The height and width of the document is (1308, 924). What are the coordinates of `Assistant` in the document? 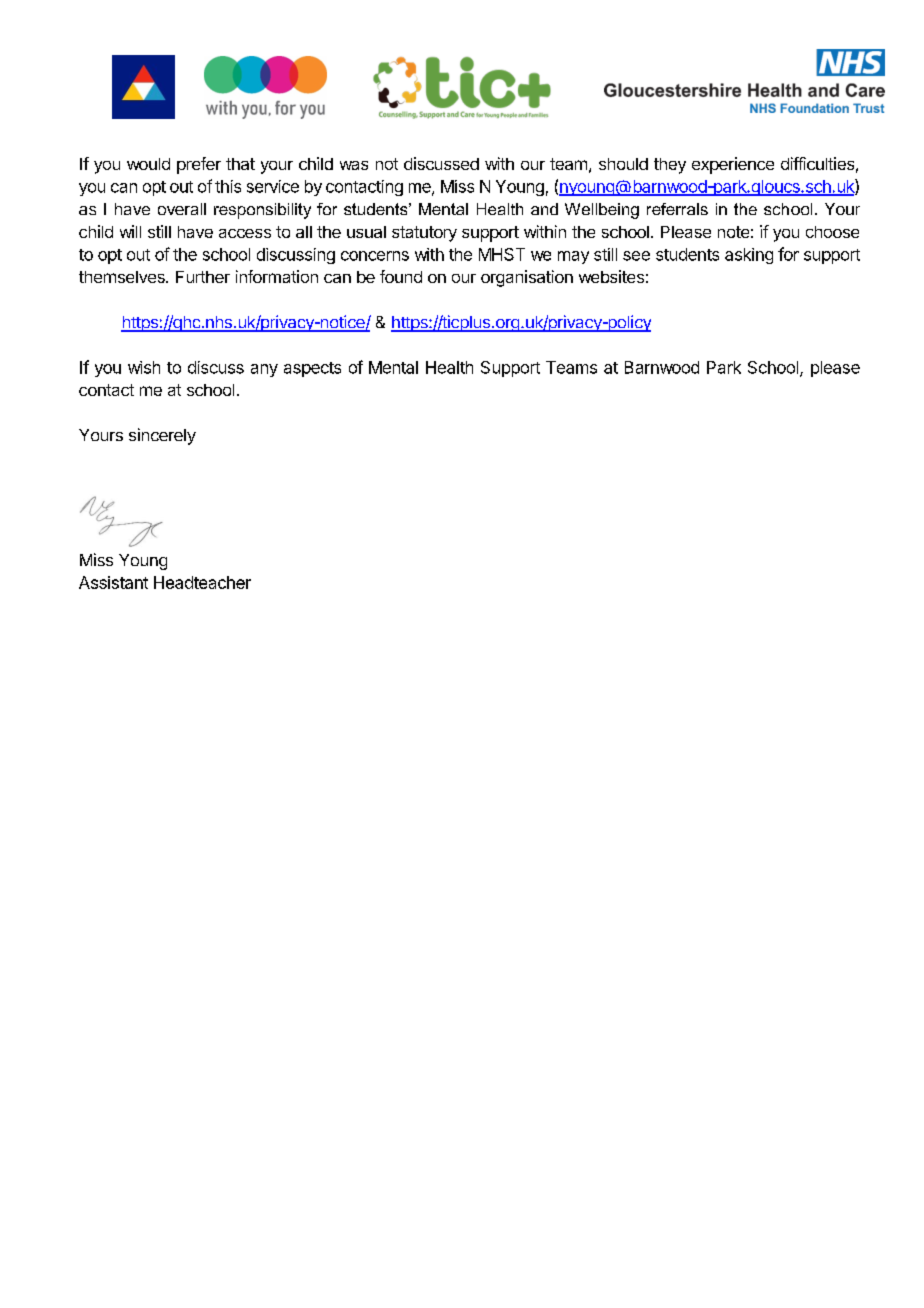 It's located at (113, 582).
